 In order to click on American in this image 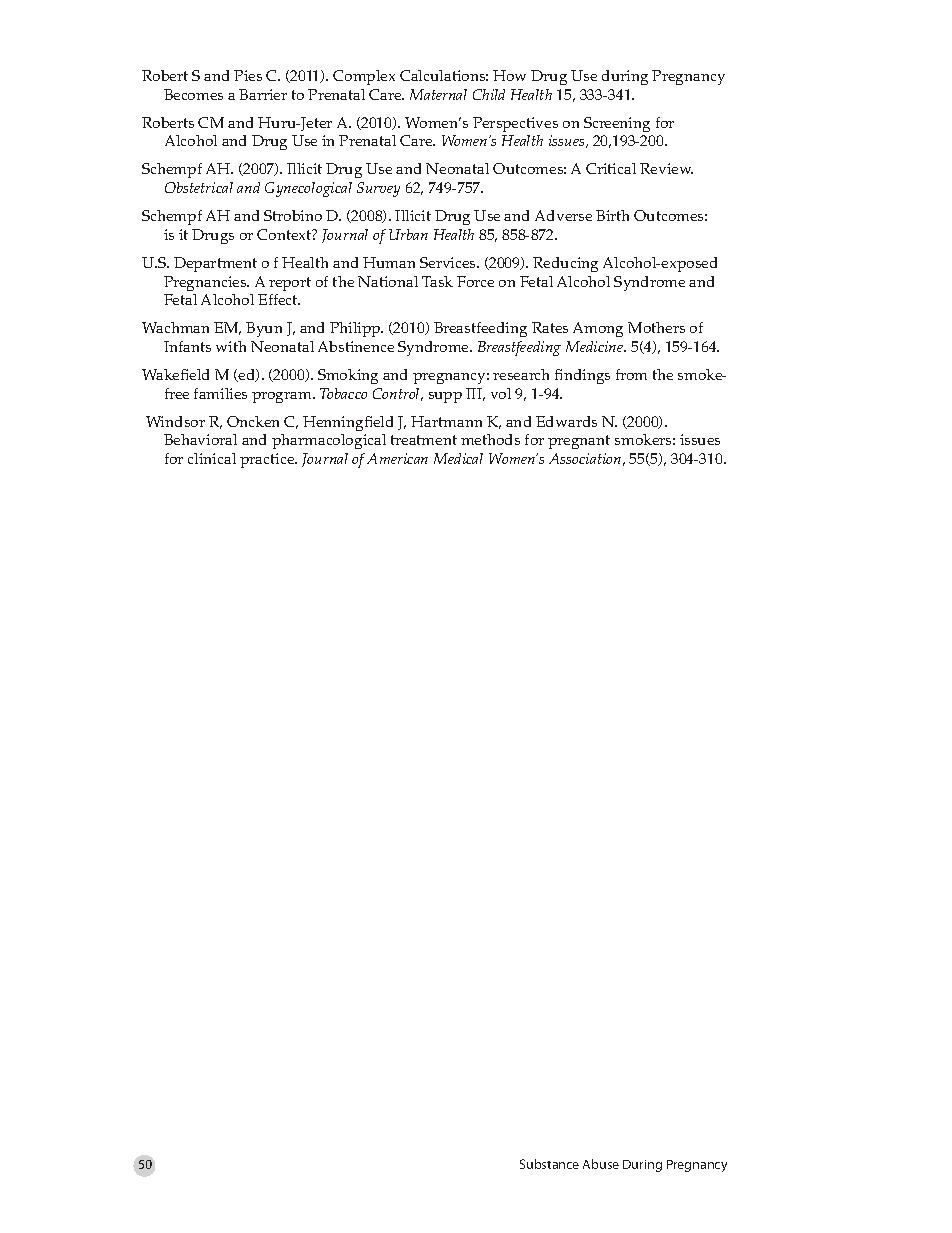, I will do `click(397, 458)`.
